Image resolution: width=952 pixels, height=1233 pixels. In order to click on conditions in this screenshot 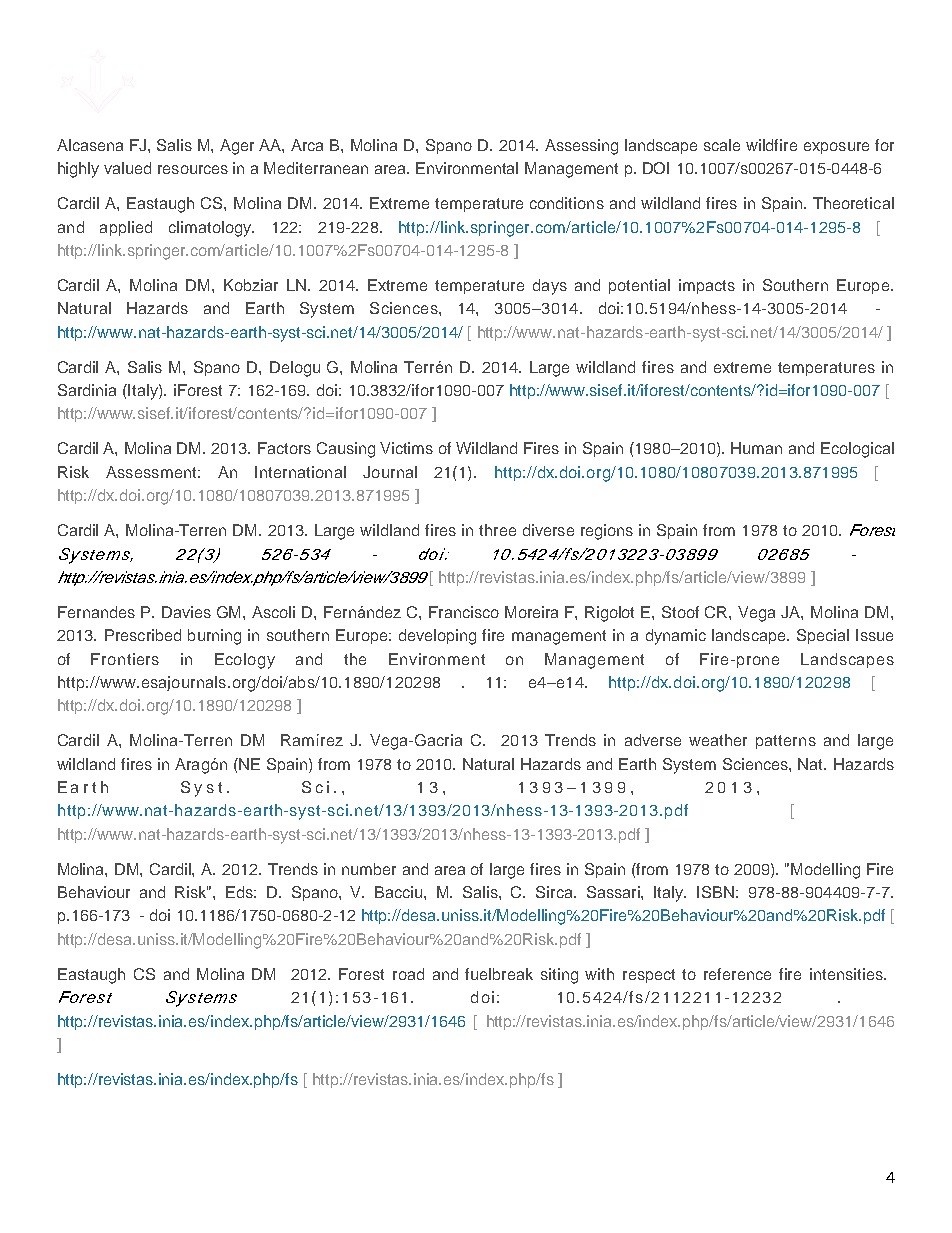, I will do `click(567, 203)`.
